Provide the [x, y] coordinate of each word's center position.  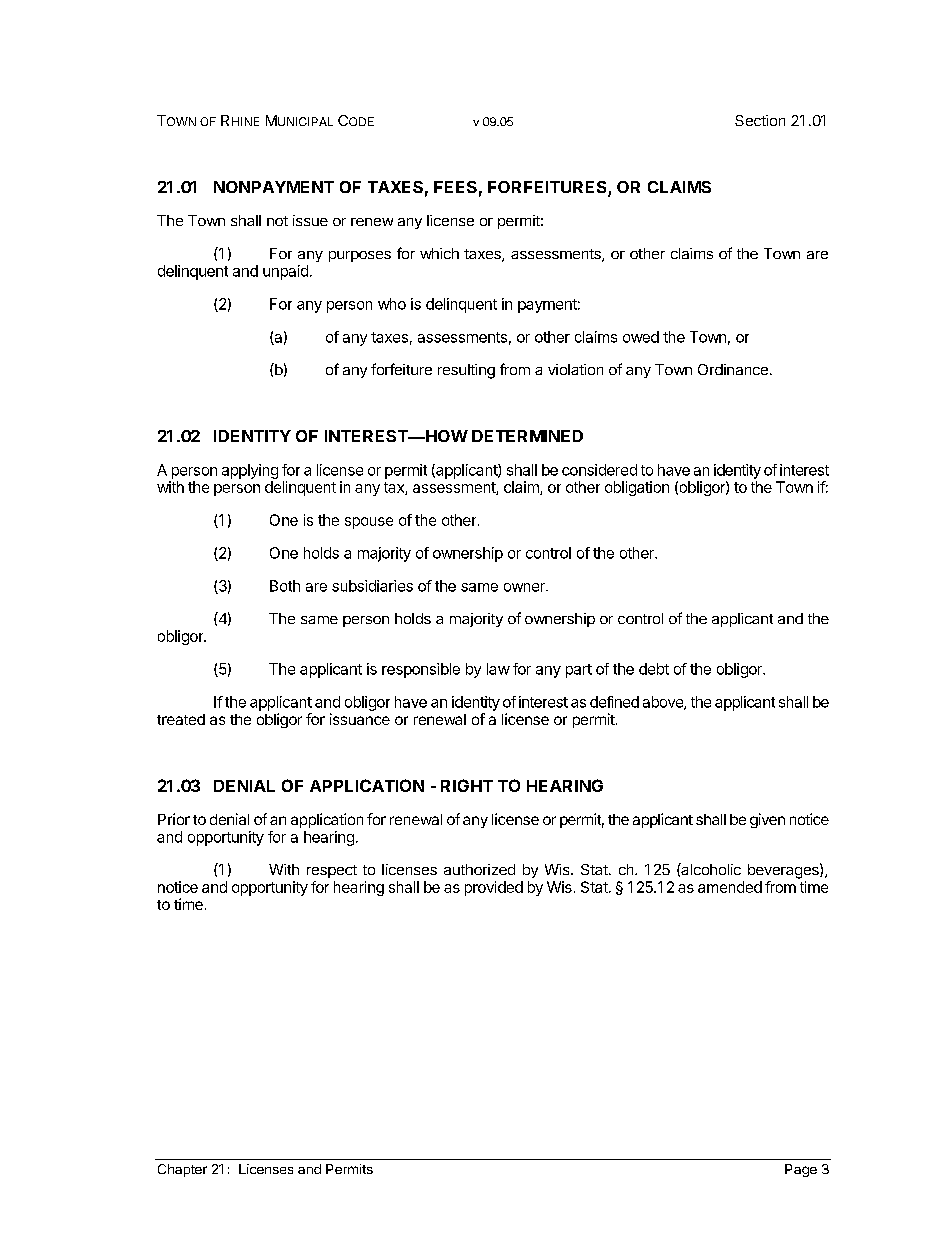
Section [760, 120]
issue [310, 220]
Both [285, 586]
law [498, 669]
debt [654, 669]
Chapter [182, 1170]
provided [494, 888]
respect [332, 871]
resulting [466, 371]
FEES [455, 187]
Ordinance [733, 369]
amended [730, 887]
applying [250, 471]
